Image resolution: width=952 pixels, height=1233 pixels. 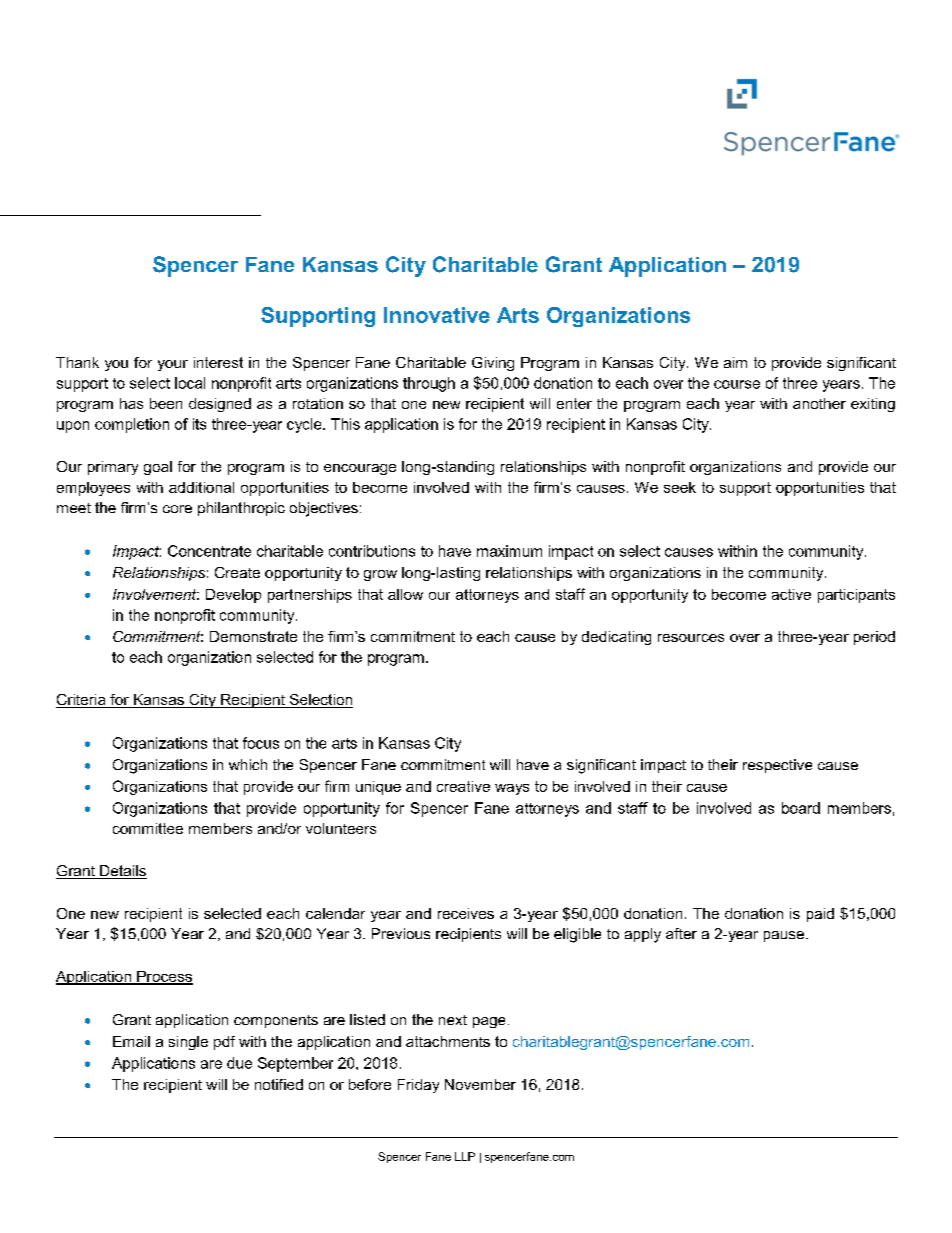 I want to click on aim, so click(x=735, y=362).
